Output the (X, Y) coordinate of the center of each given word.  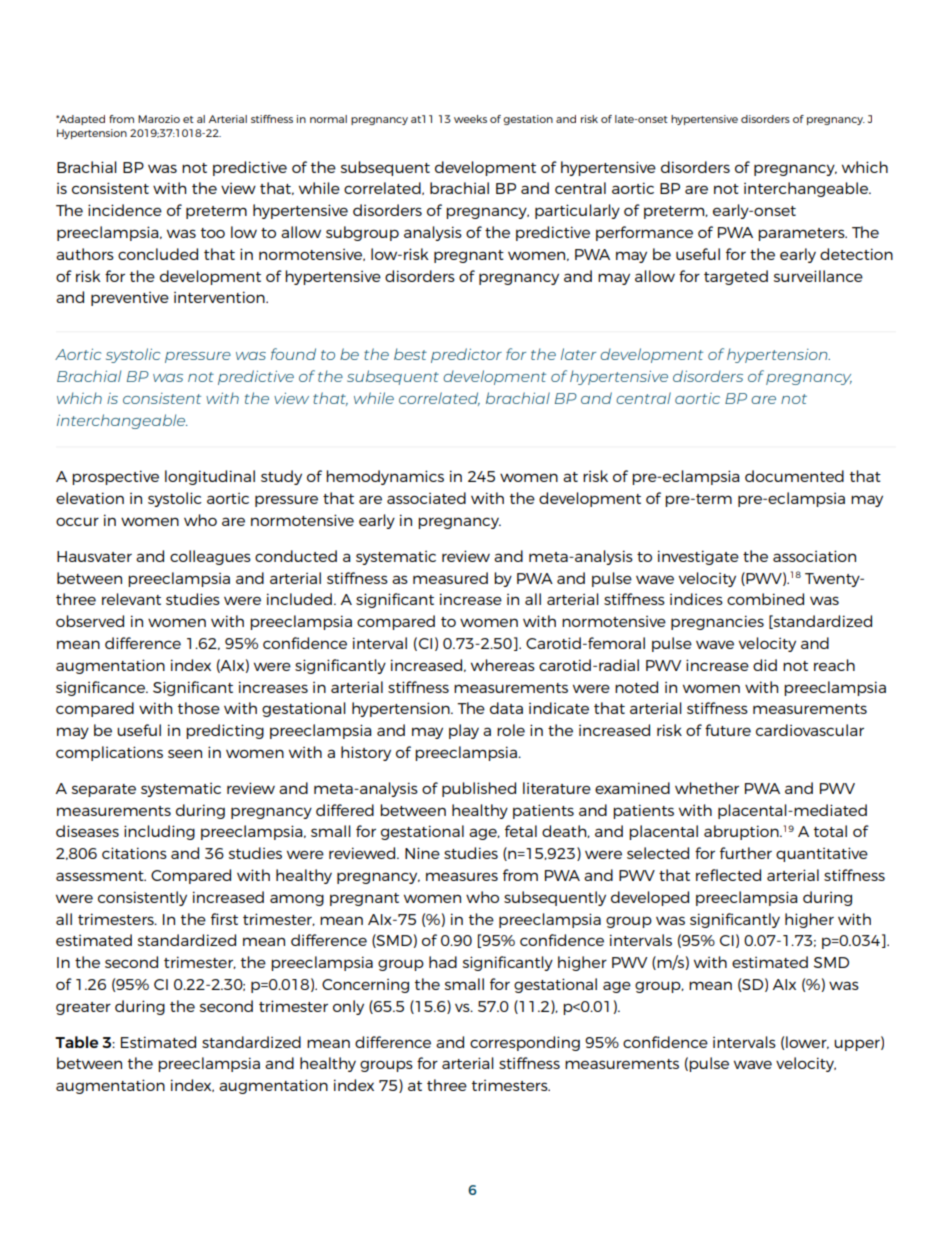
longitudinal (210, 477)
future (728, 730)
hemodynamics (385, 477)
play (464, 731)
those (199, 708)
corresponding (525, 1043)
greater (83, 1008)
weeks (470, 119)
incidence (125, 210)
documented (794, 476)
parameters (802, 234)
